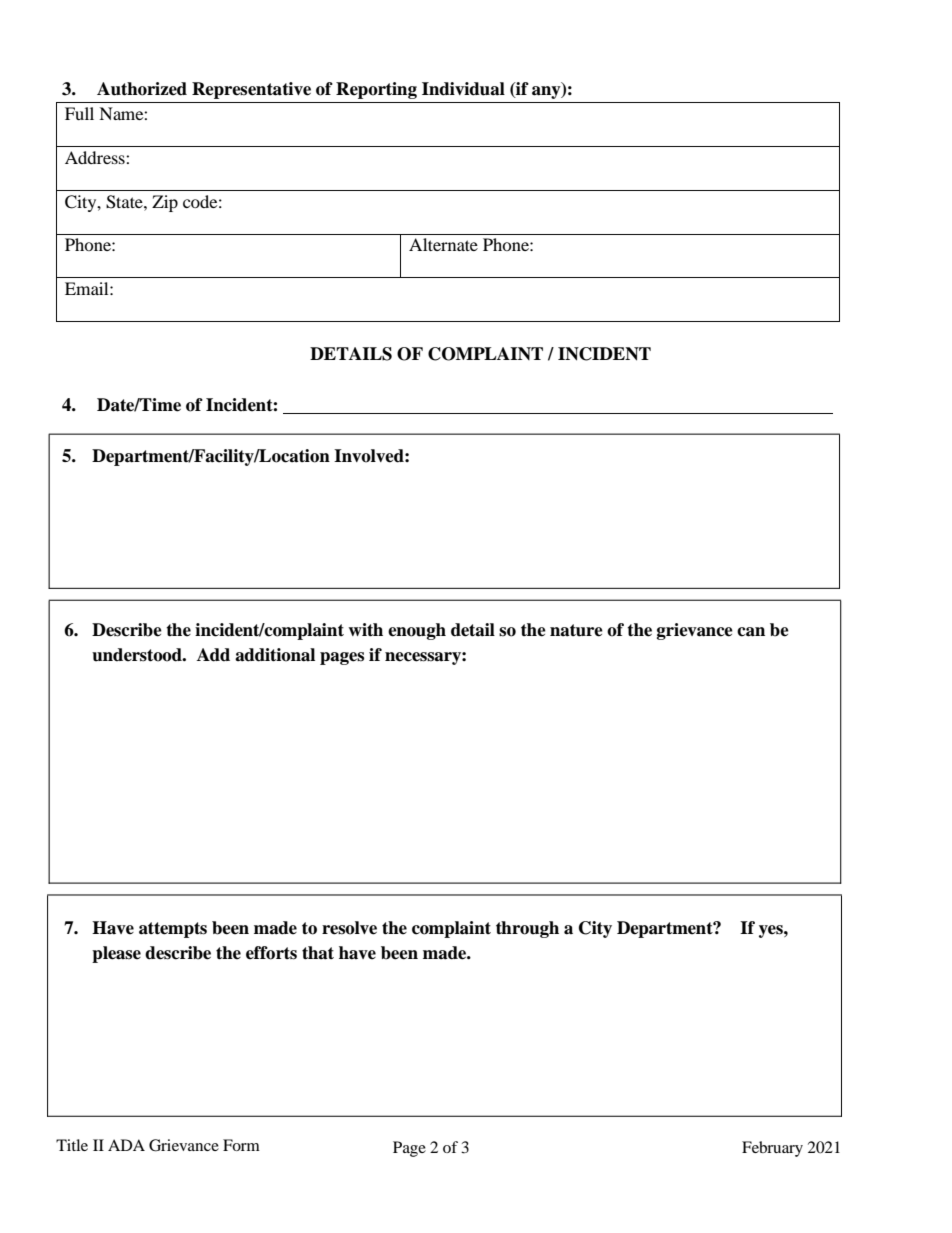  What do you see at coordinates (463, 89) in the page?
I see `Individual` at bounding box center [463, 89].
